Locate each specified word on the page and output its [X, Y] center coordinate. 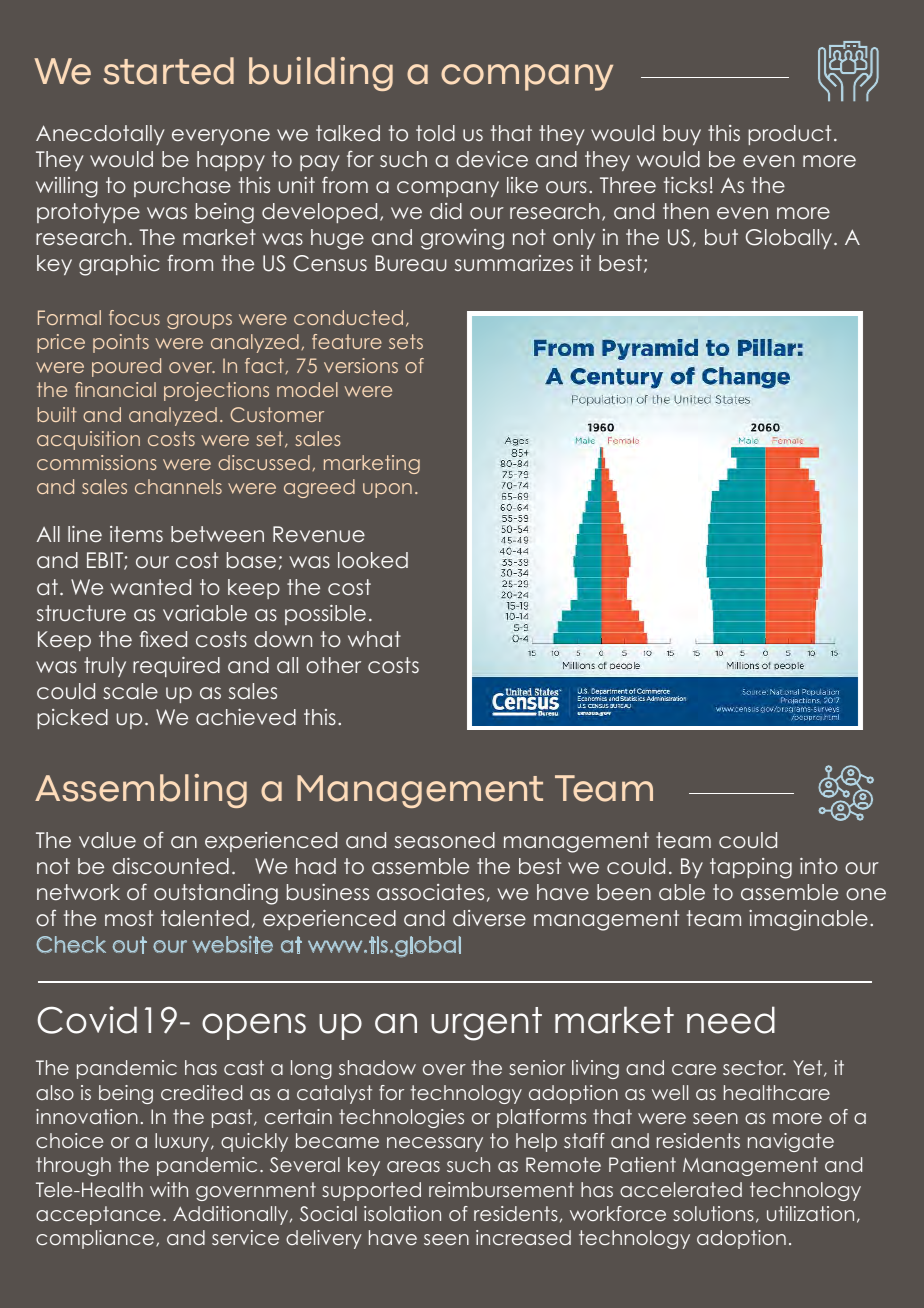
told [435, 133]
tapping [751, 868]
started [168, 71]
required [176, 667]
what [374, 639]
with [169, 1189]
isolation [402, 1213]
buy [682, 135]
